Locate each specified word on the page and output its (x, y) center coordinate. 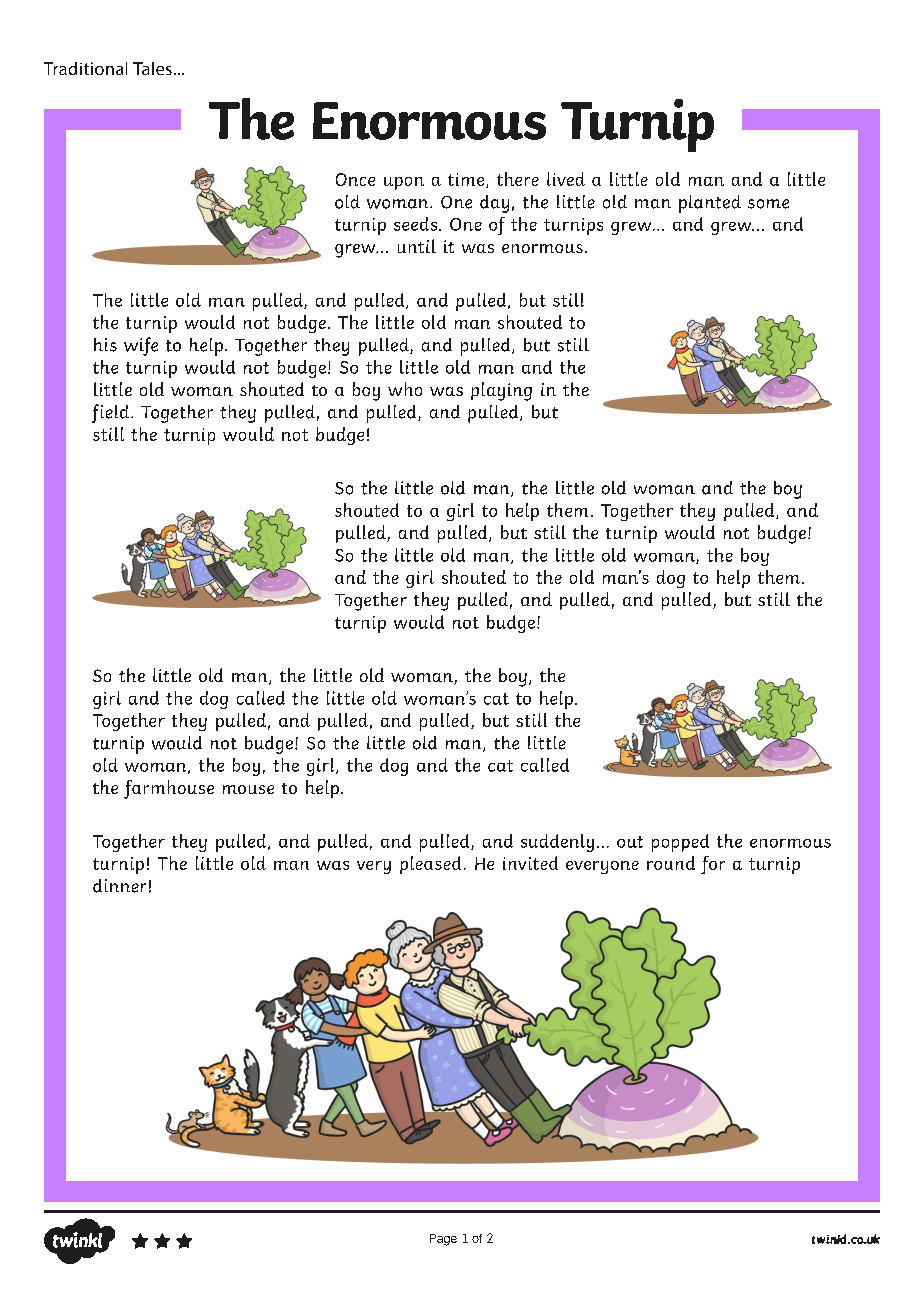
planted (710, 204)
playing (501, 391)
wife (141, 346)
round (671, 863)
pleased (430, 865)
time (467, 180)
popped (680, 843)
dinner (119, 886)
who (405, 389)
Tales (152, 68)
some (768, 204)
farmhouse (169, 789)
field (112, 413)
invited (530, 863)
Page (443, 1240)
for (713, 865)
